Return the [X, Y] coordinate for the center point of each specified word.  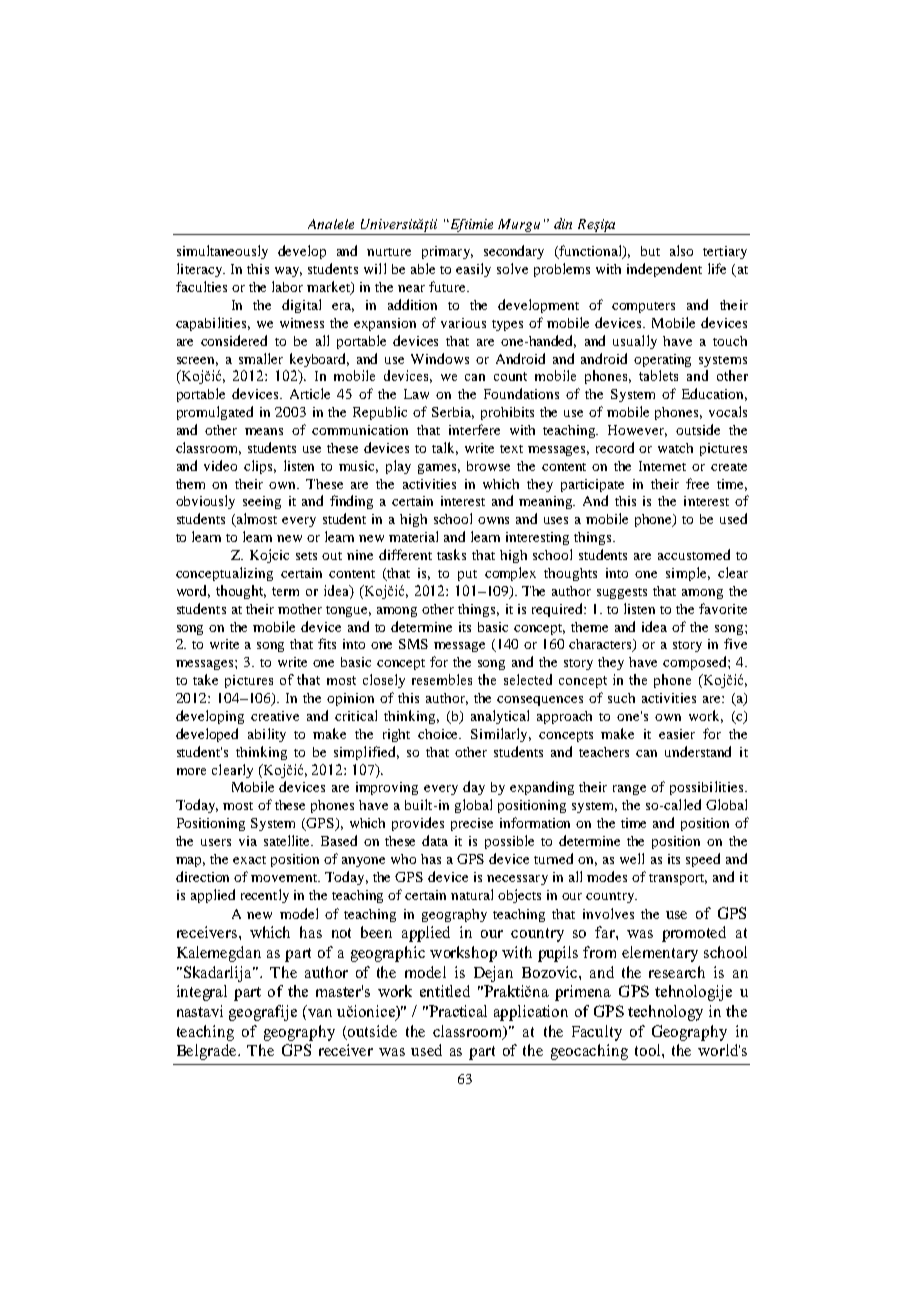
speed [703, 860]
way [288, 272]
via [248, 841]
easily [473, 270]
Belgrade [208, 1052]
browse [488, 466]
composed [696, 663]
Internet [662, 466]
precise [472, 824]
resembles [442, 679]
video [220, 465]
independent [664, 270]
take [205, 679]
